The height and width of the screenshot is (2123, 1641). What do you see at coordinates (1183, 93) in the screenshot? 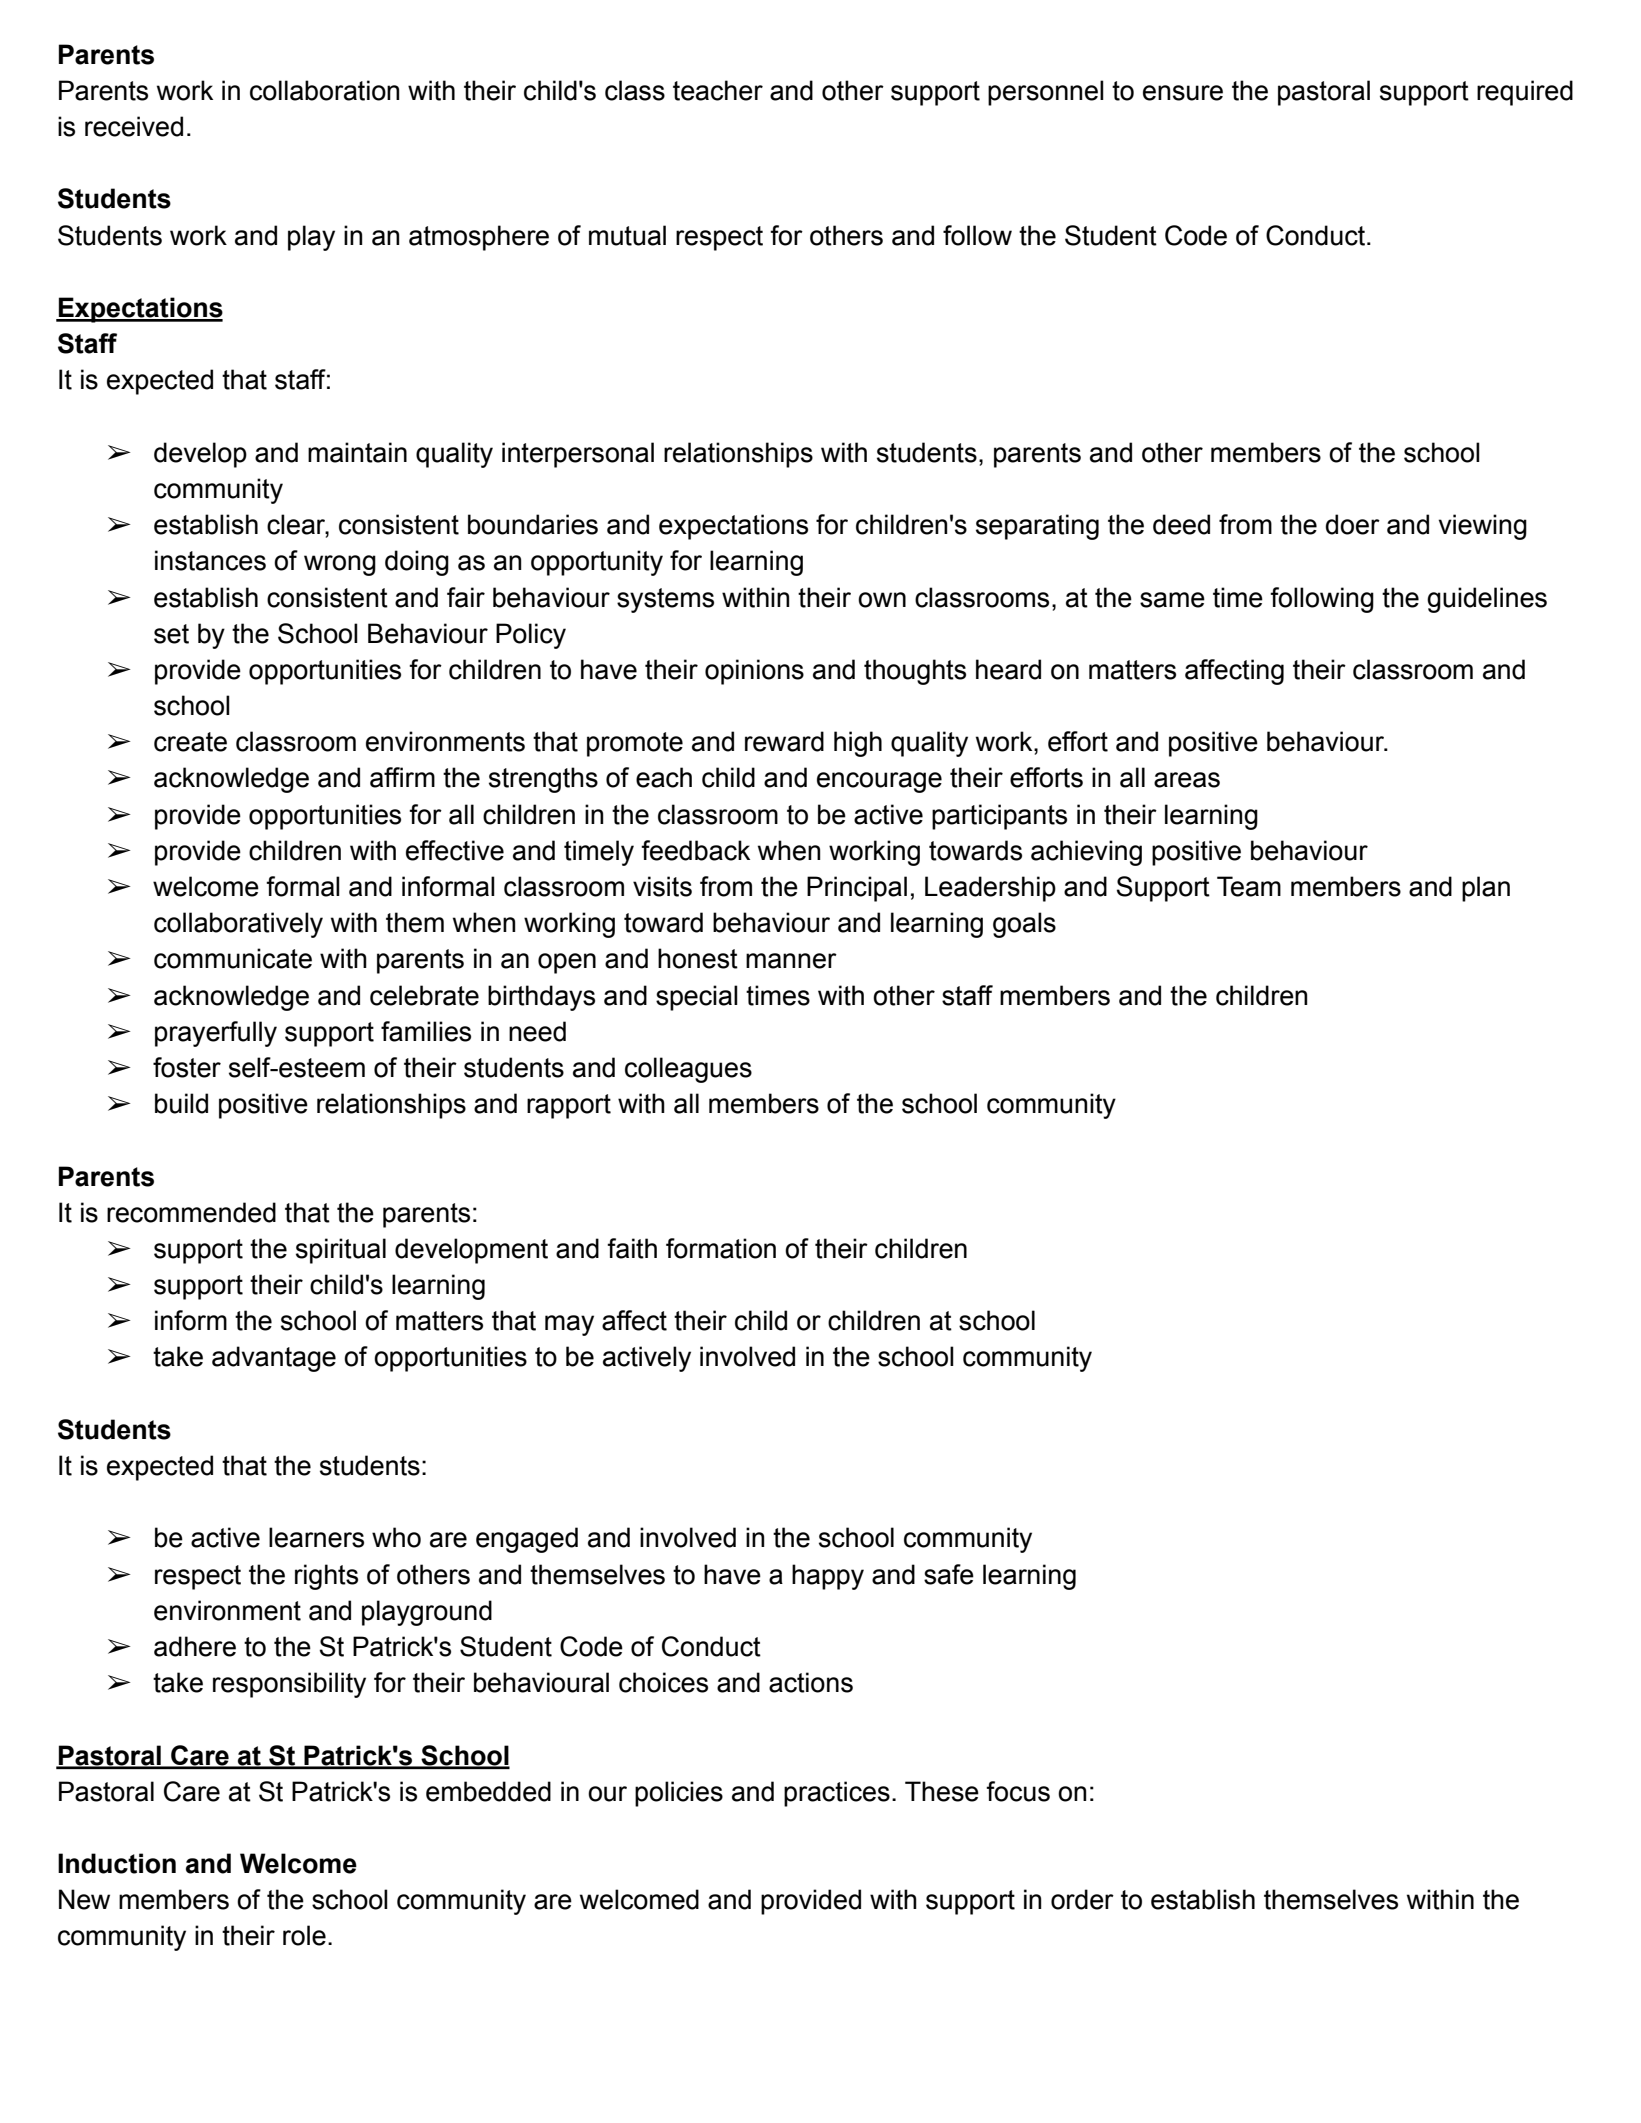
I see `ensure` at bounding box center [1183, 93].
